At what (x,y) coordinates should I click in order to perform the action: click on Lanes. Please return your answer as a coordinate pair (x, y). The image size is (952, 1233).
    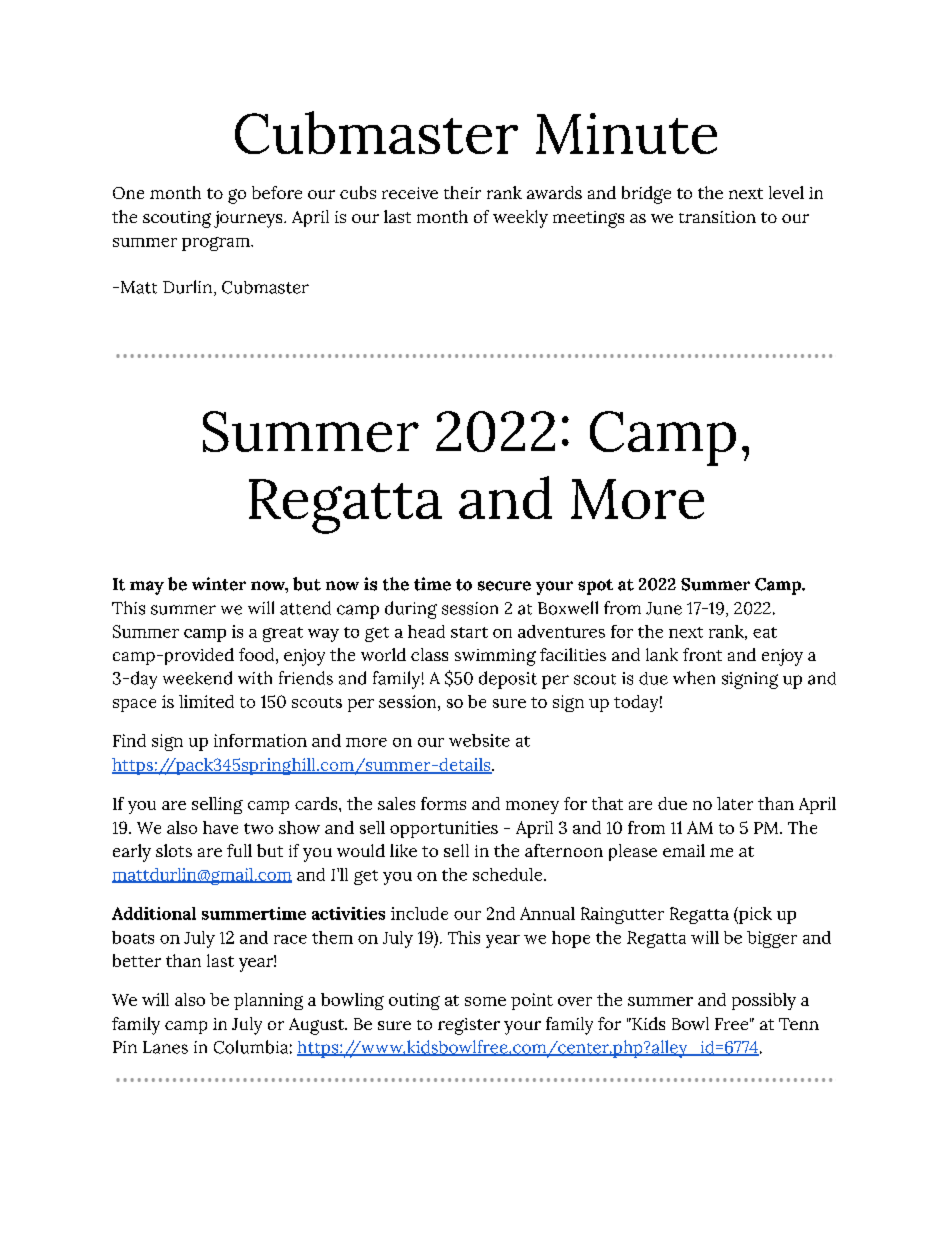
    Looking at the image, I should click on (165, 1047).
